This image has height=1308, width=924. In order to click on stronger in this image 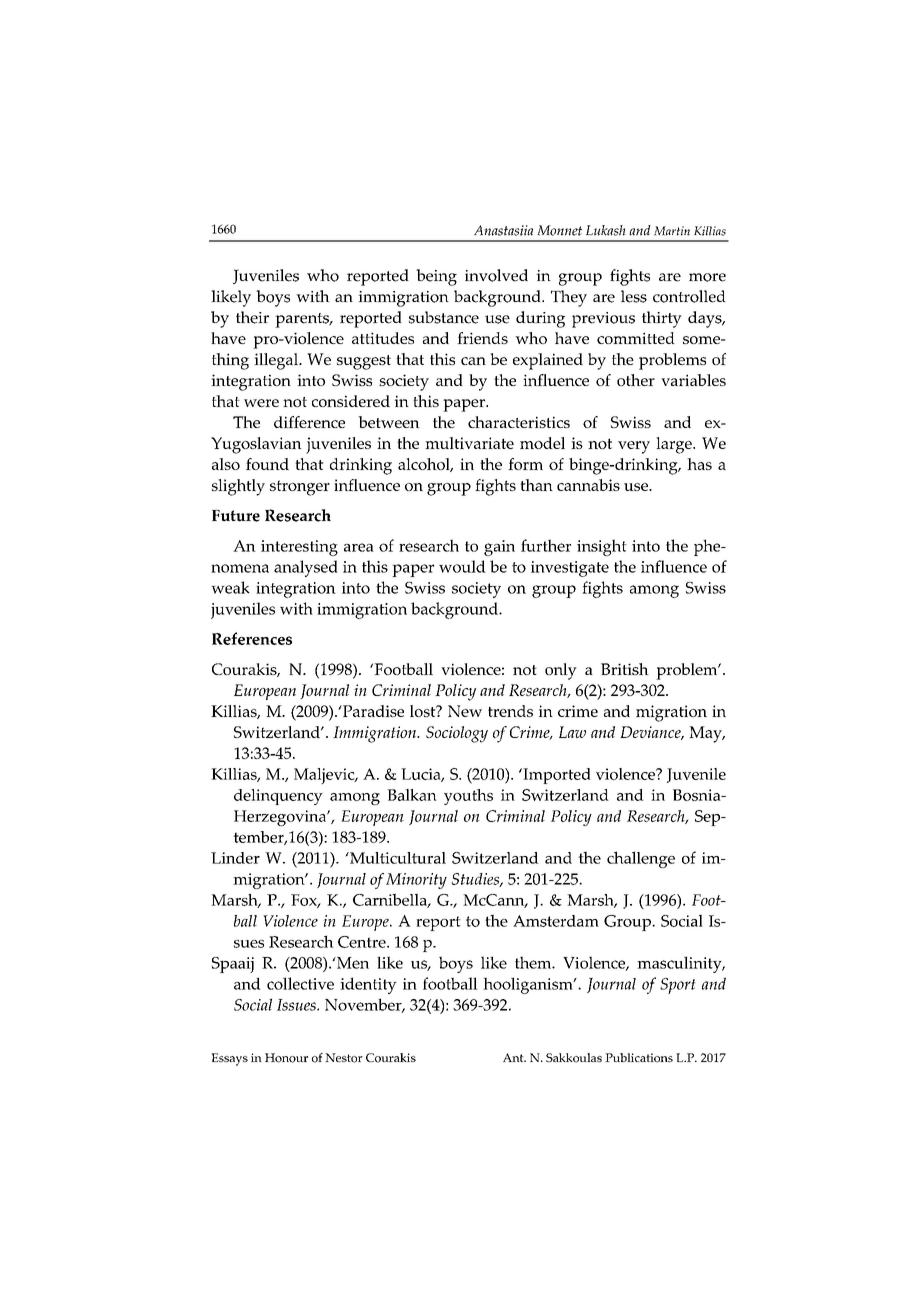, I will do `click(300, 488)`.
